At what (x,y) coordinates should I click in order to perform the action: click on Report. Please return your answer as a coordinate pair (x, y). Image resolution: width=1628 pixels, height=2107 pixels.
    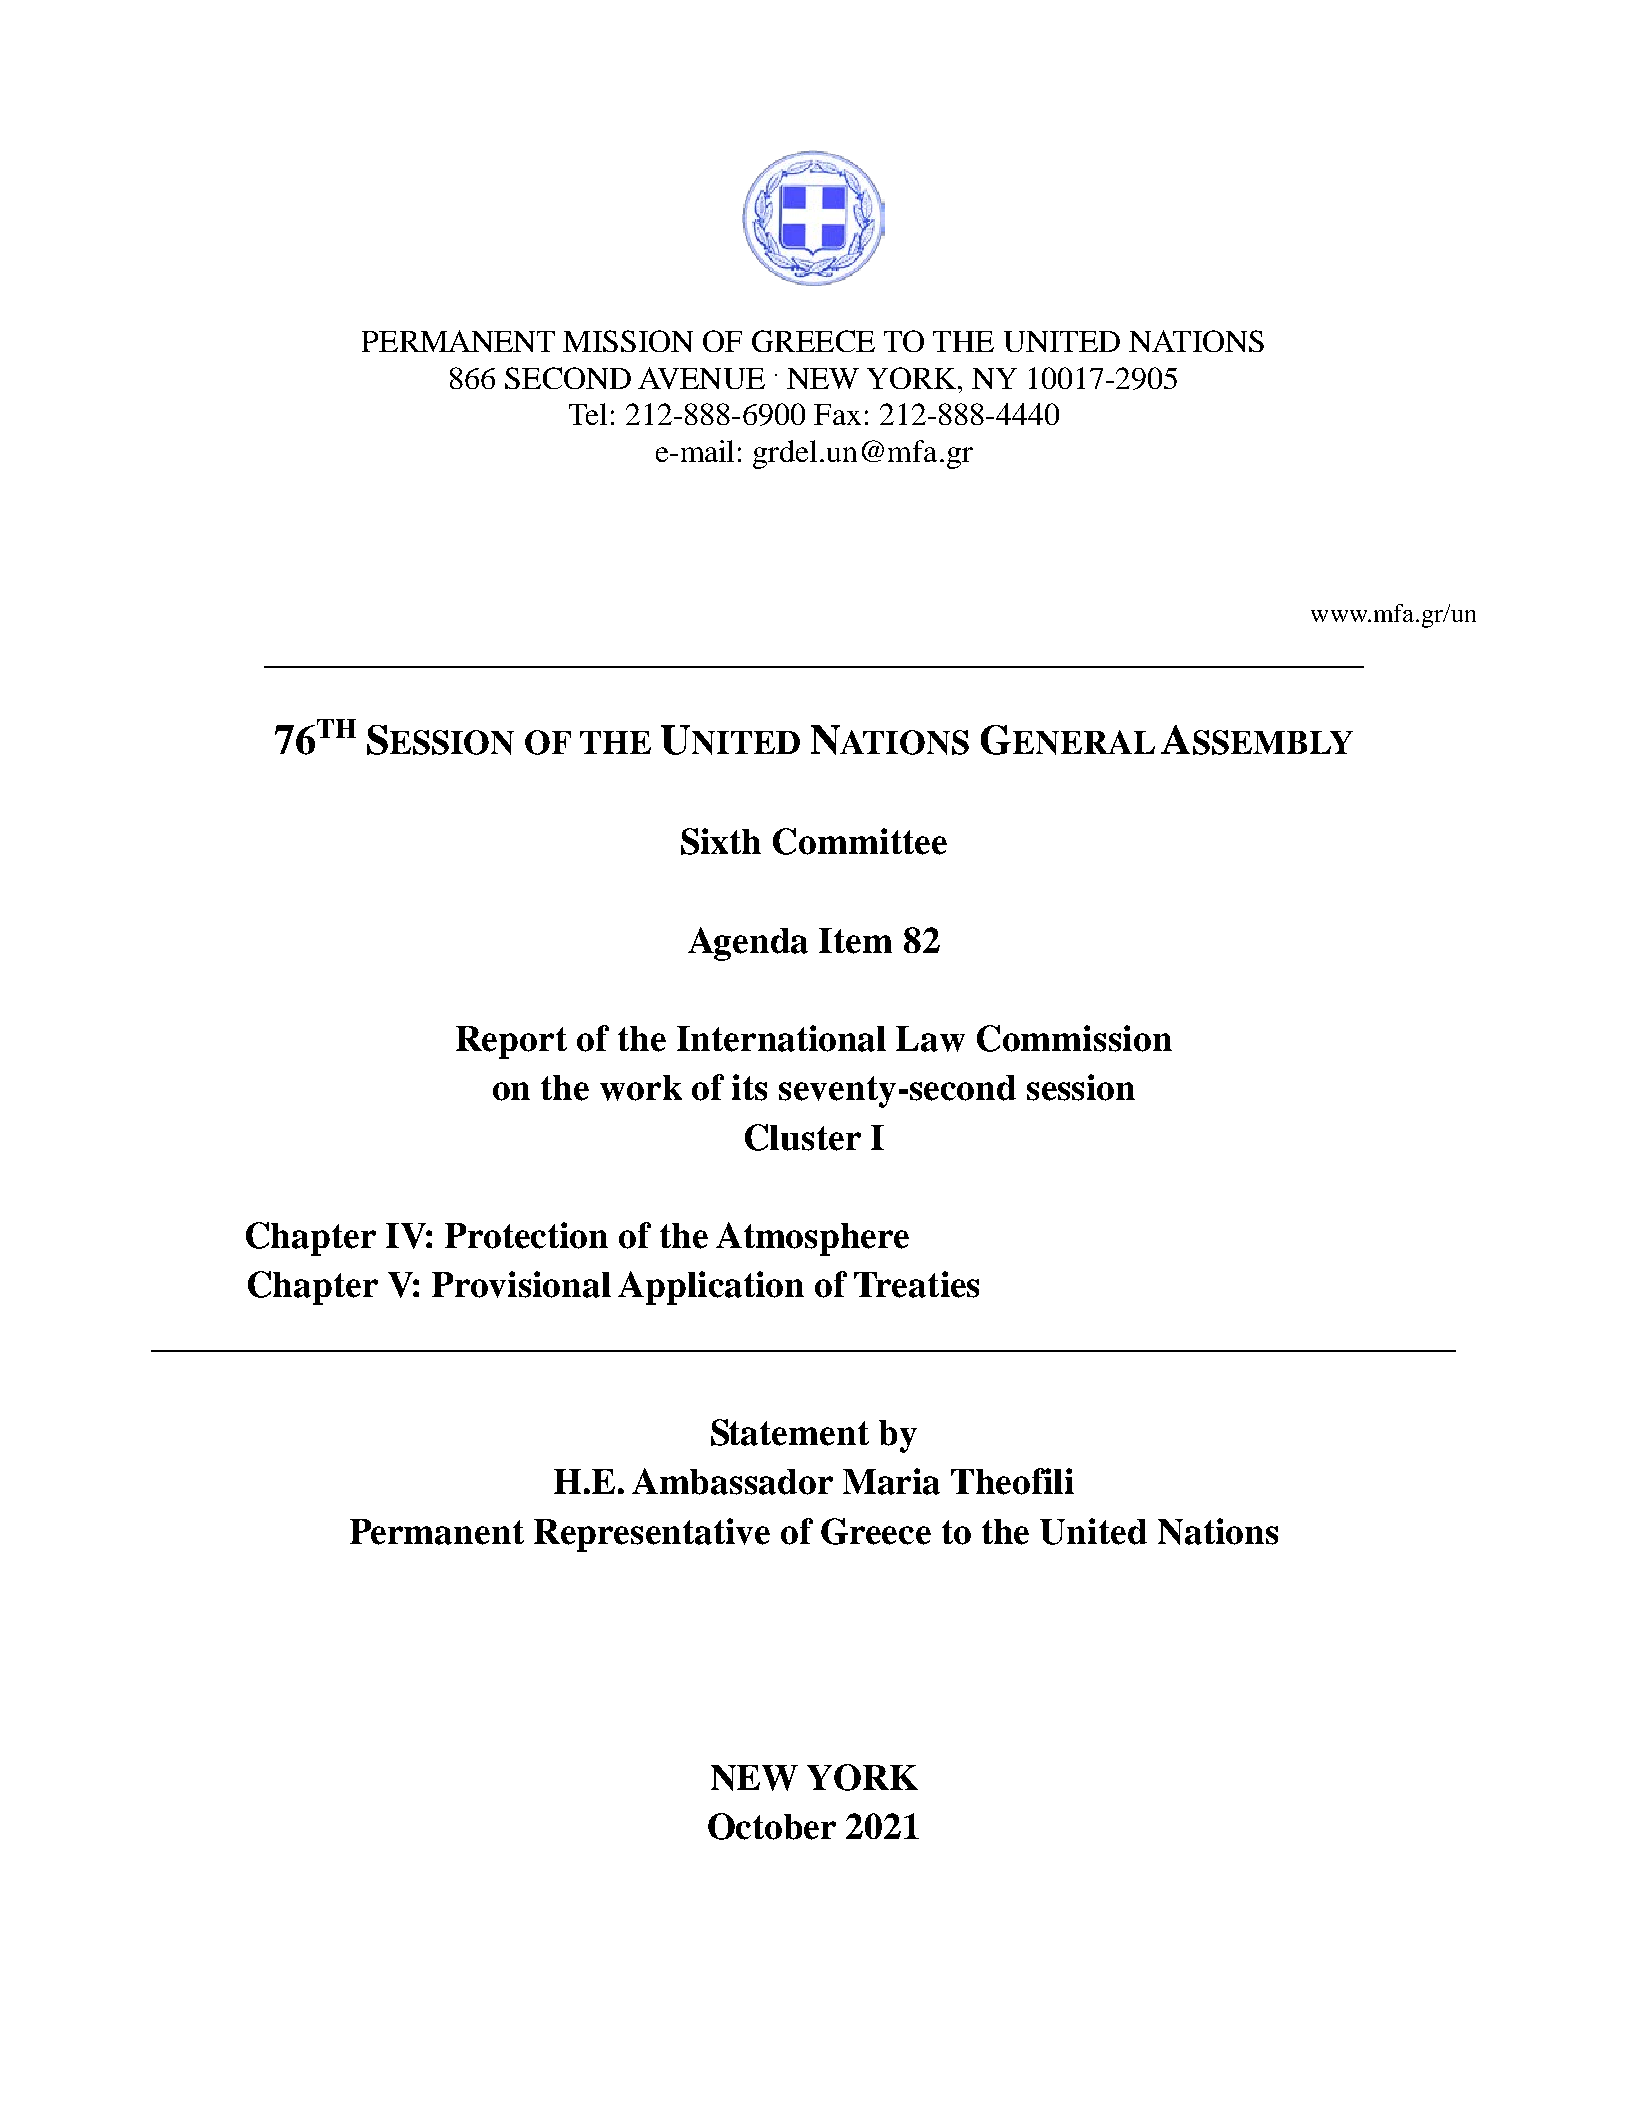
    Looking at the image, I should click on (511, 1042).
